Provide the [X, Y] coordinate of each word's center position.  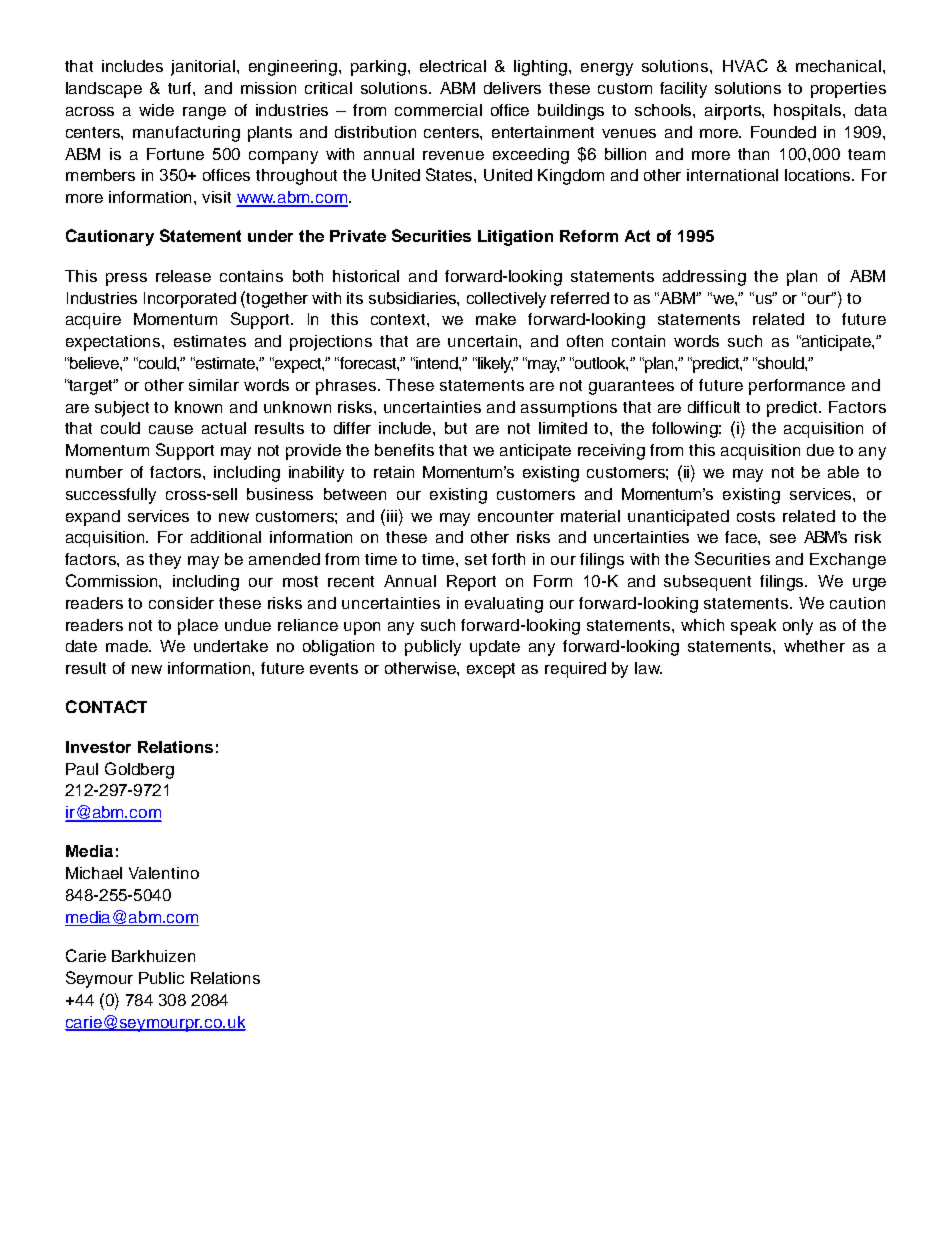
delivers [512, 88]
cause [171, 429]
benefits [404, 450]
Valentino [164, 873]
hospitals [809, 112]
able [843, 472]
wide [156, 110]
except [491, 670]
